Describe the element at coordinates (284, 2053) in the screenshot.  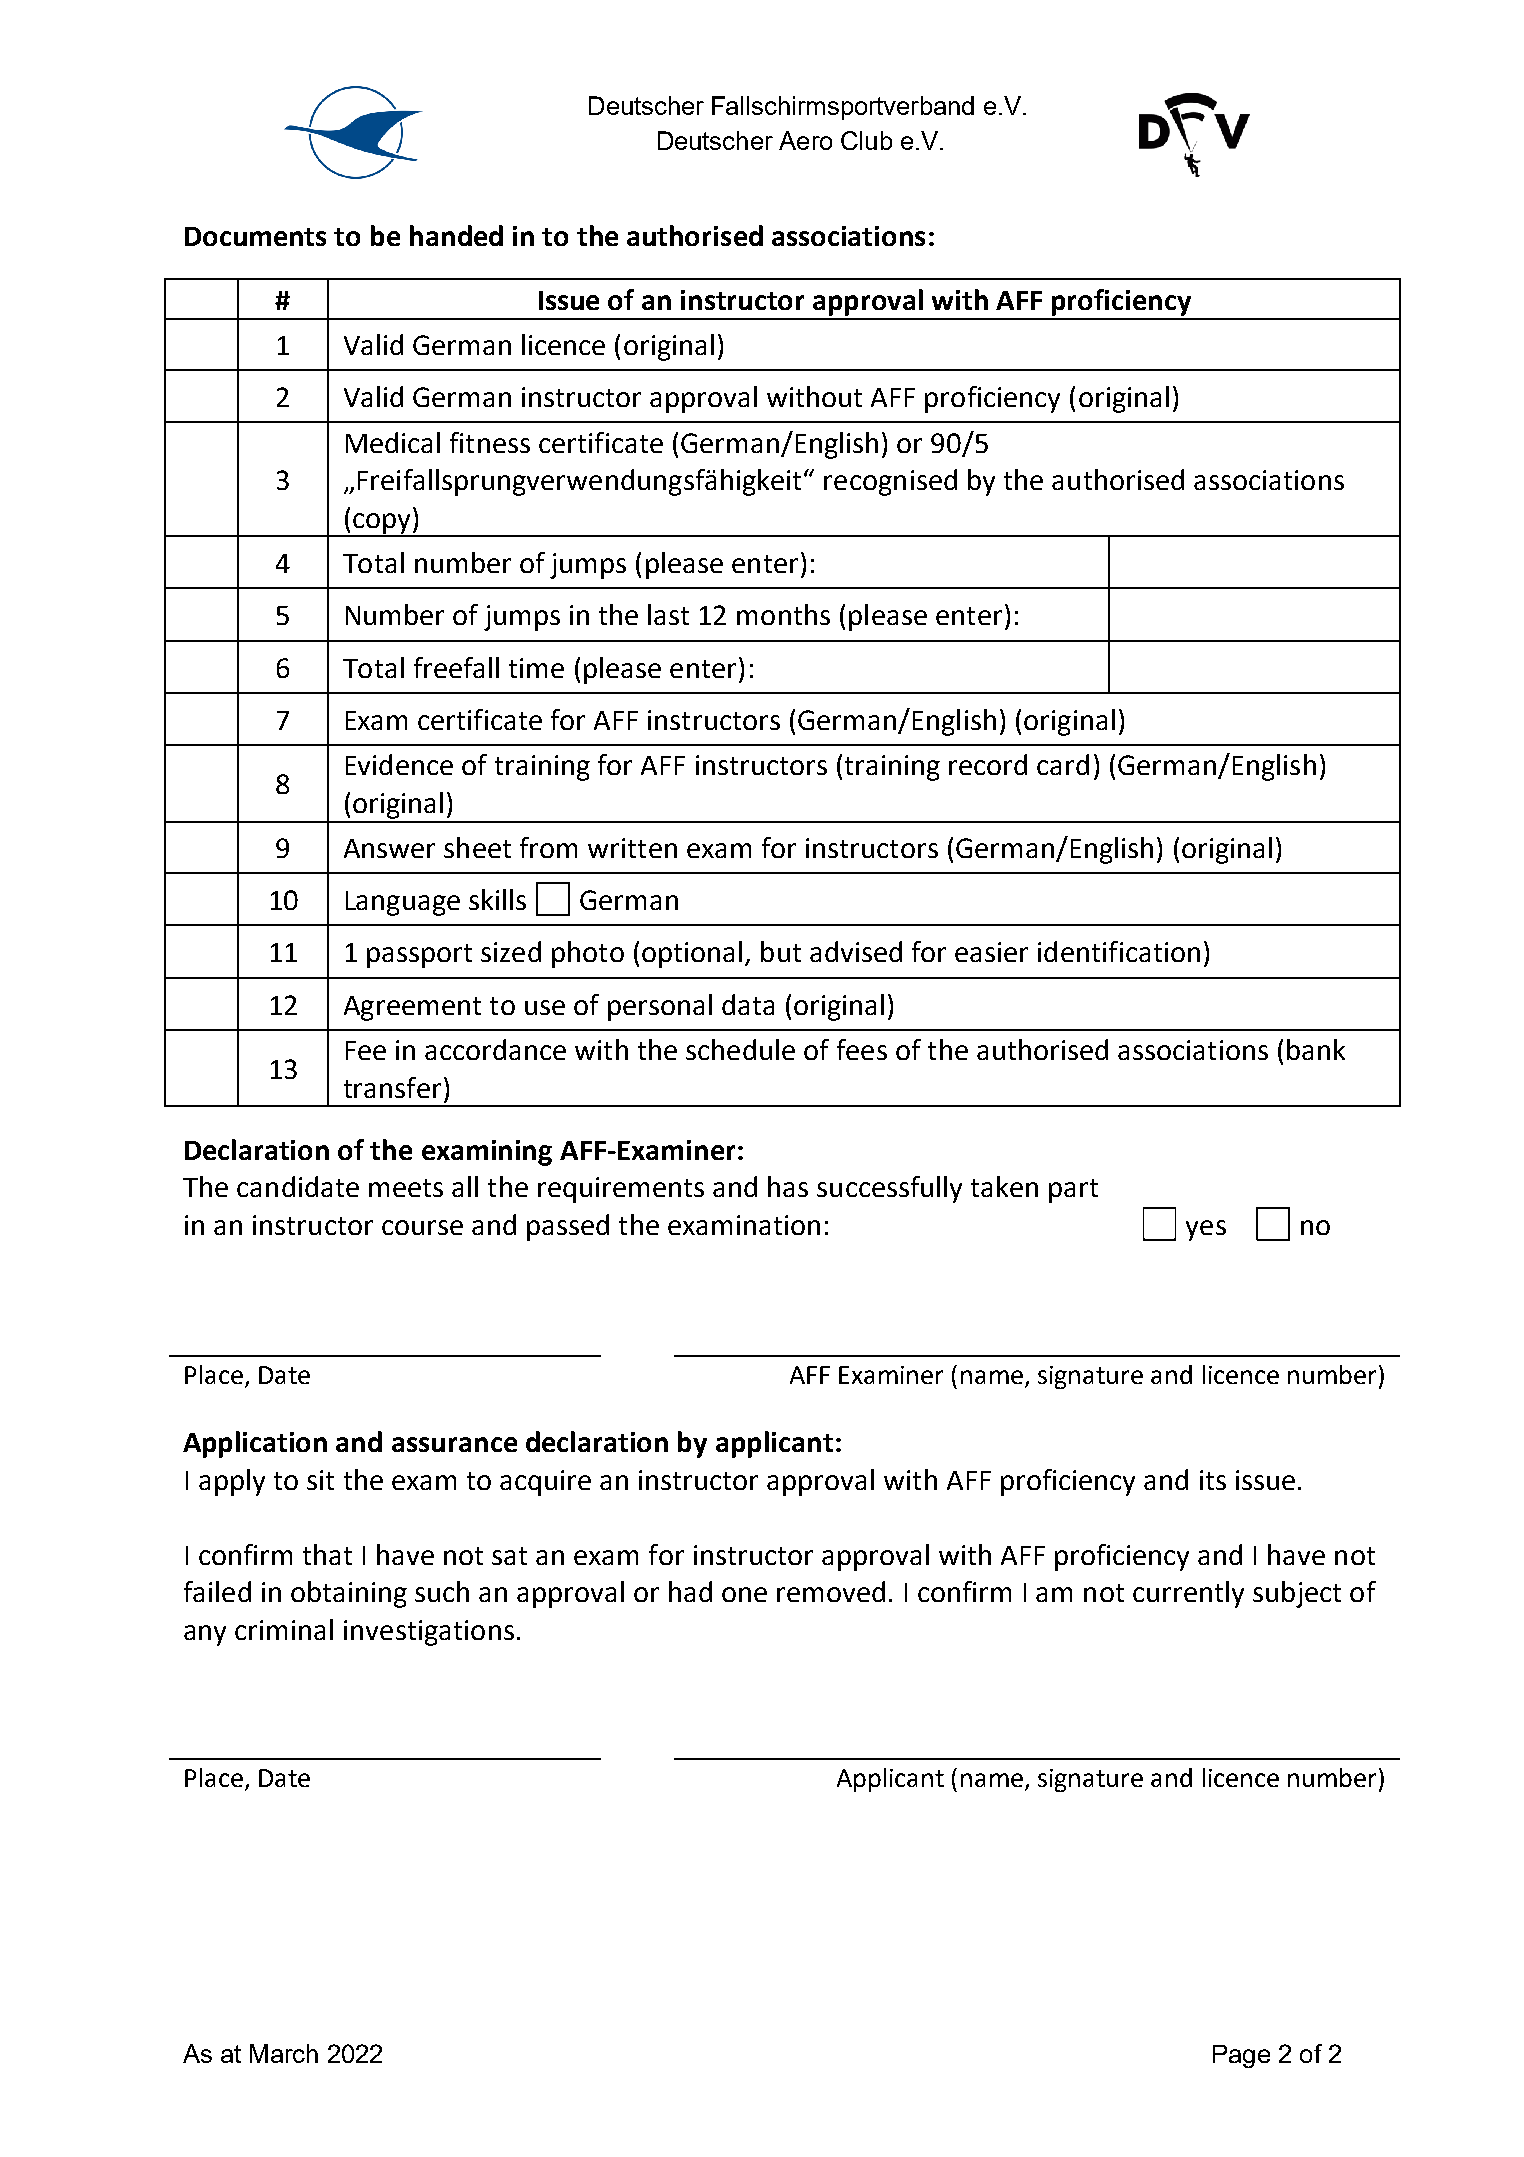
I see `March` at that location.
